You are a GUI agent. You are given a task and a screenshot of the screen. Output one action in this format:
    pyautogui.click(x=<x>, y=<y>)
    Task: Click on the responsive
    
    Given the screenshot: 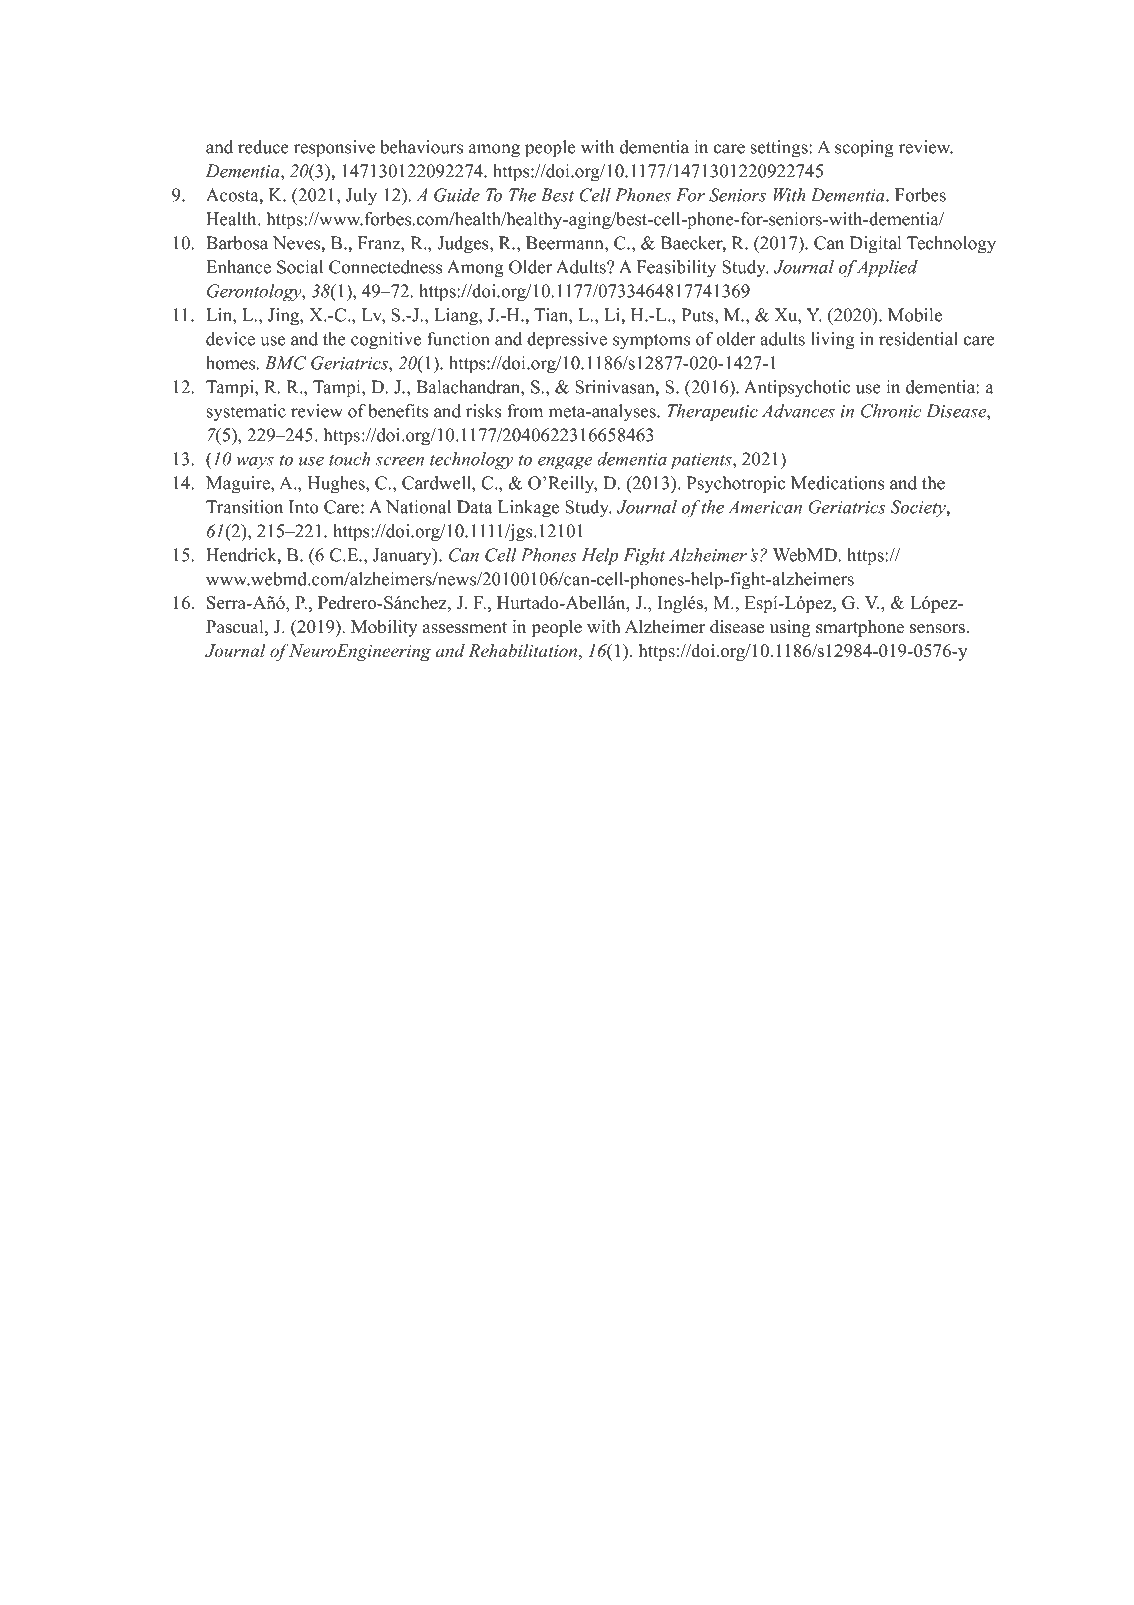 What is the action you would take?
    pyautogui.click(x=334, y=149)
